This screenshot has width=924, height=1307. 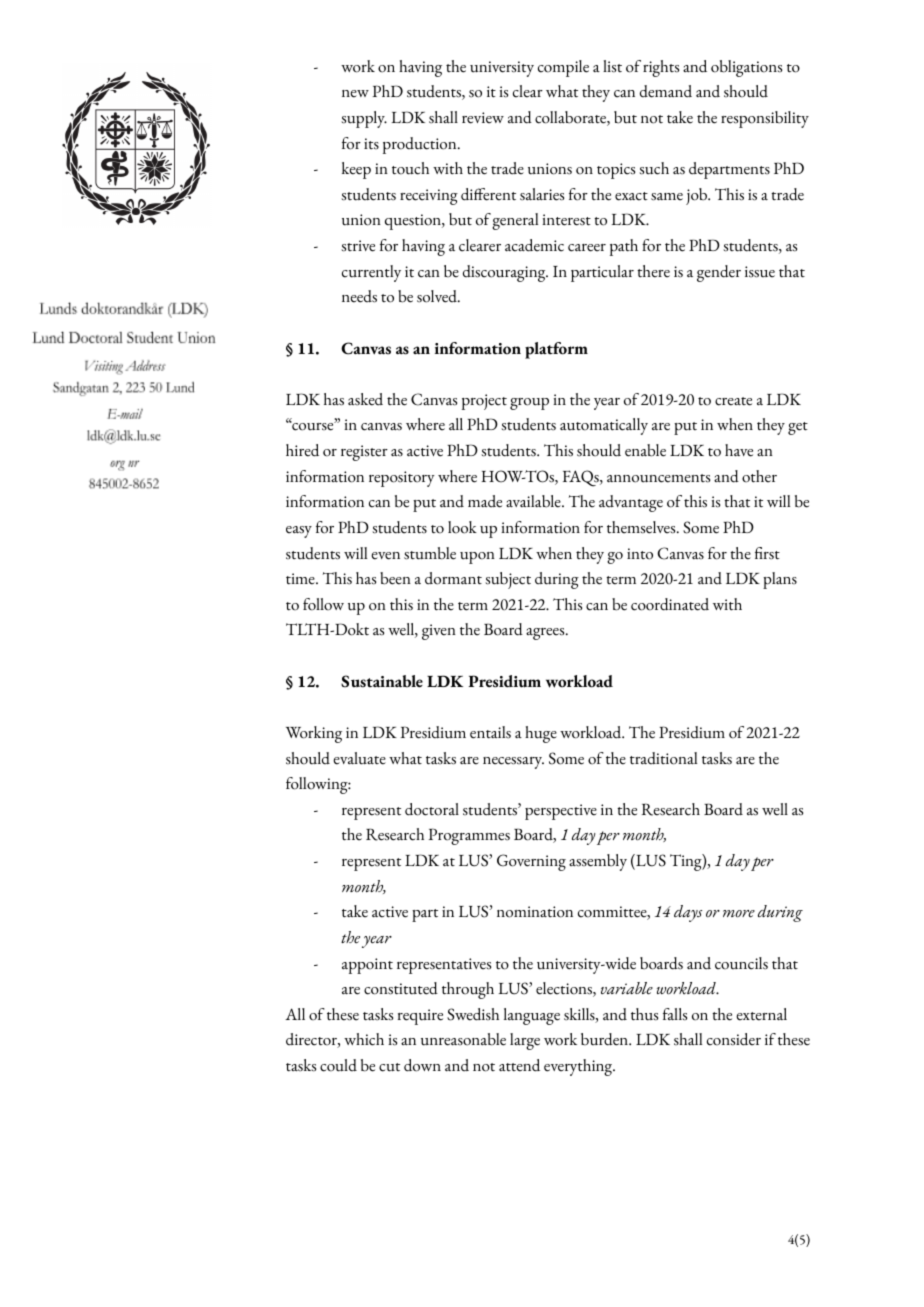 I want to click on gender, so click(x=719, y=273).
